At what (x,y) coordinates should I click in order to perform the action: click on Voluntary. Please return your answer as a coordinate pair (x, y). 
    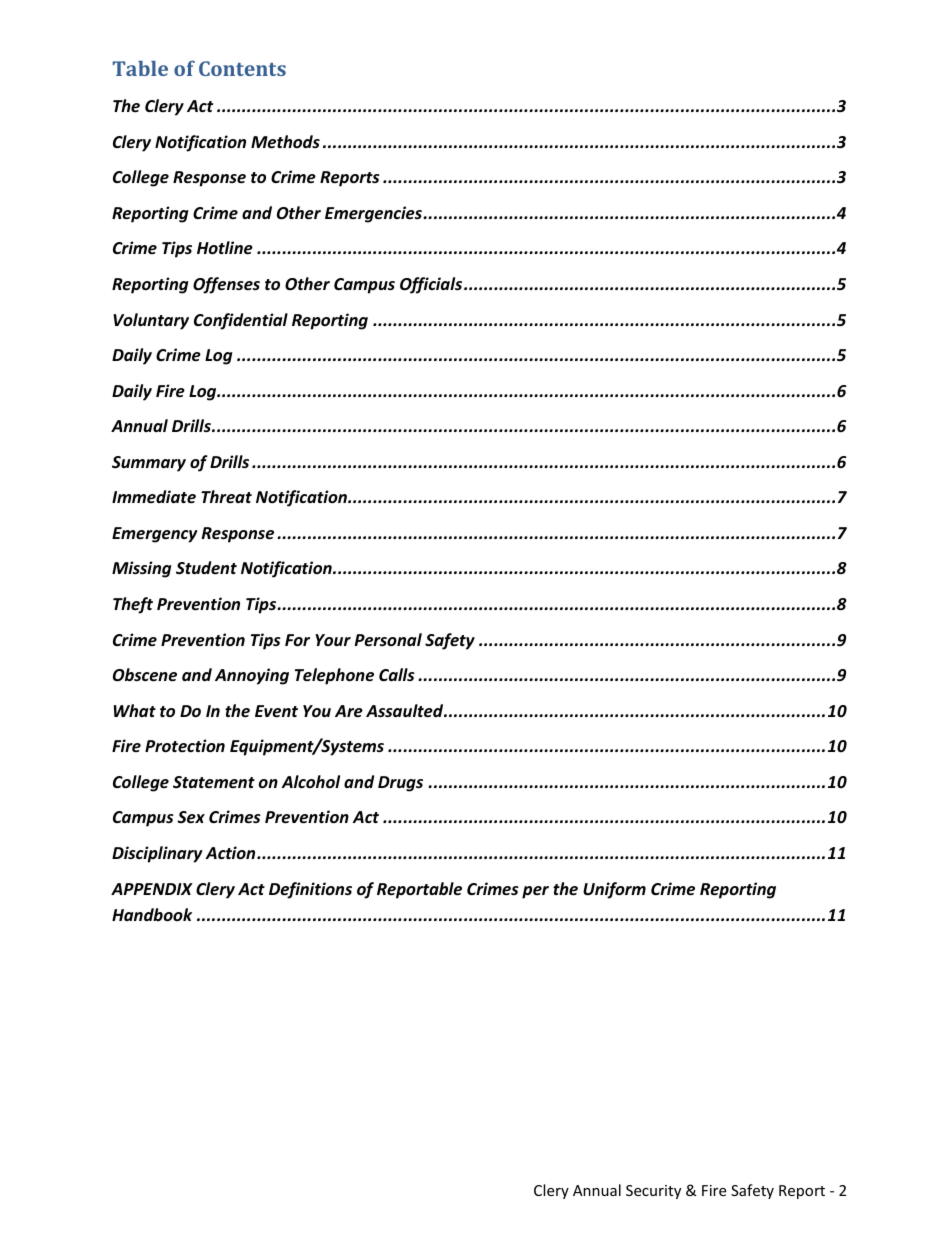
    Looking at the image, I should click on (151, 321).
